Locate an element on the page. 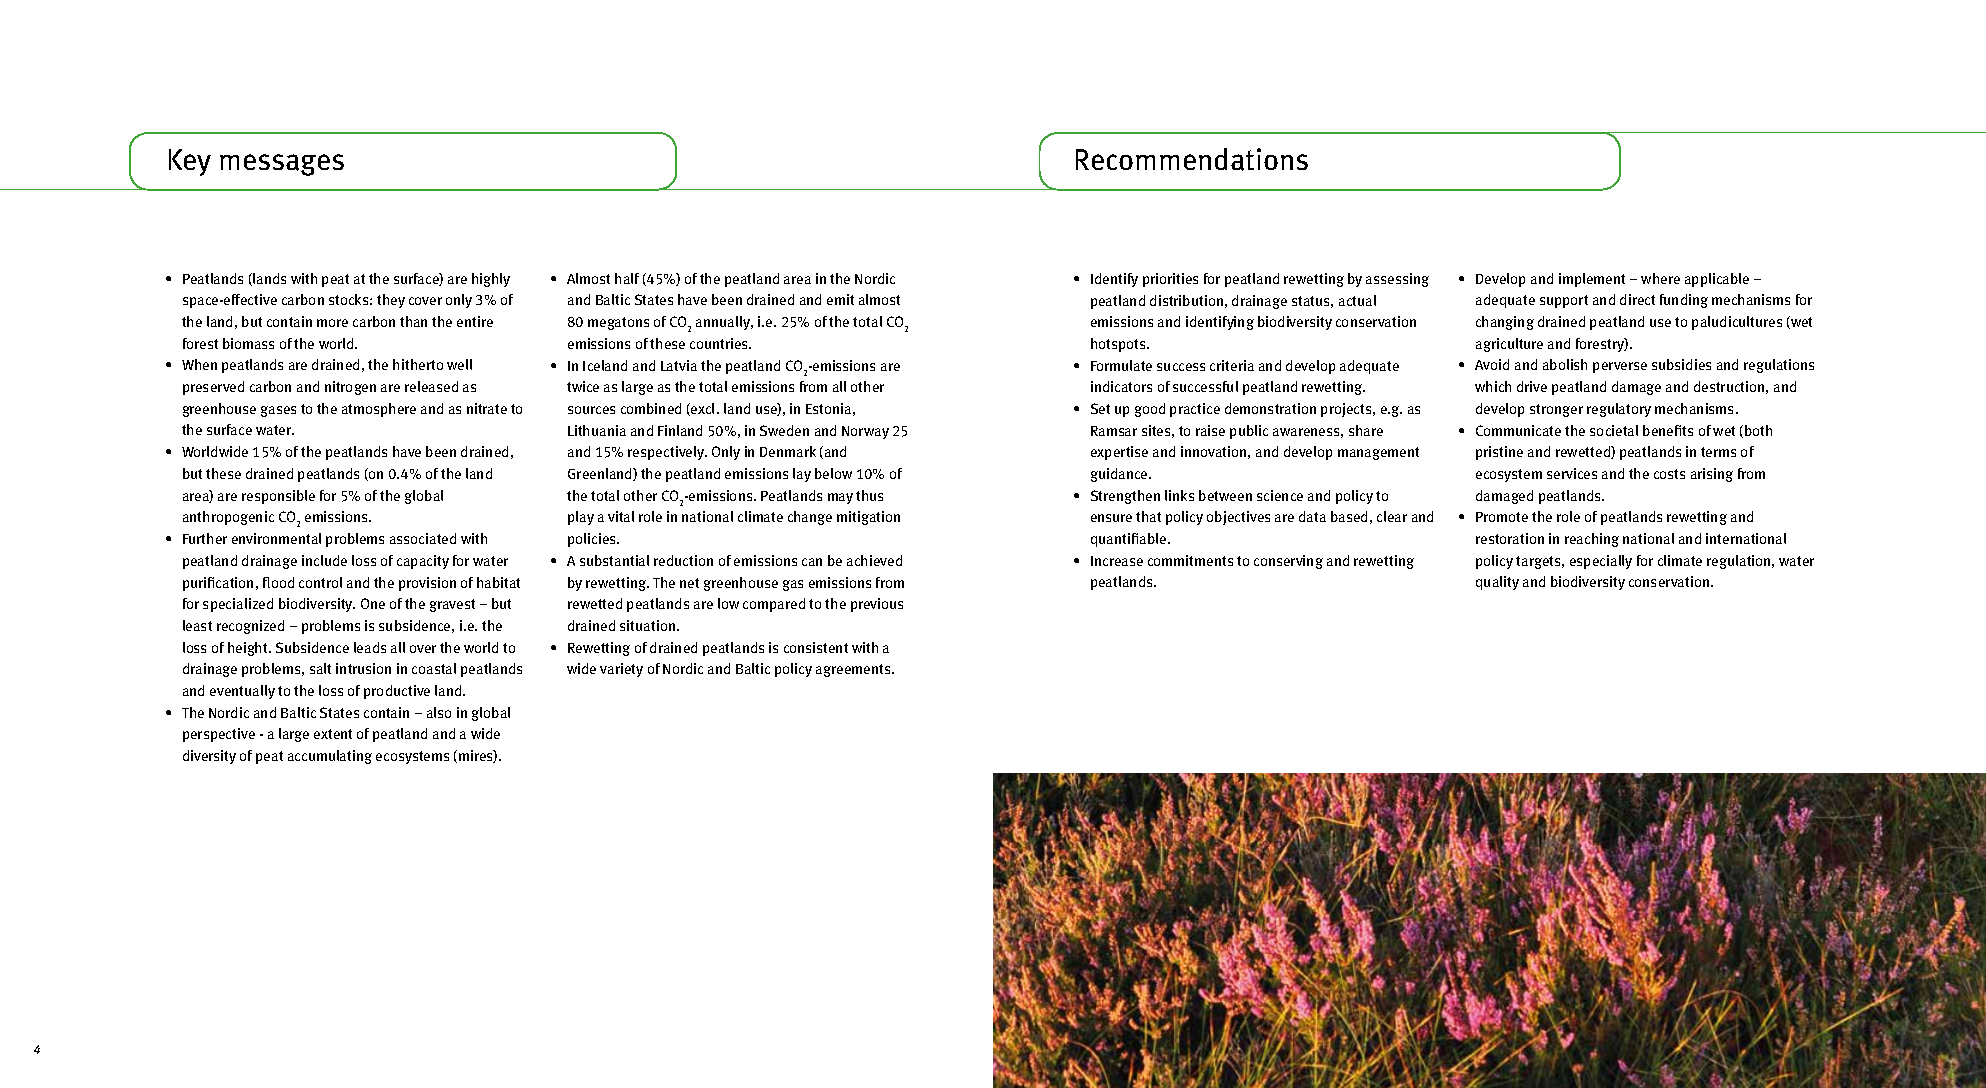  One is located at coordinates (373, 603).
